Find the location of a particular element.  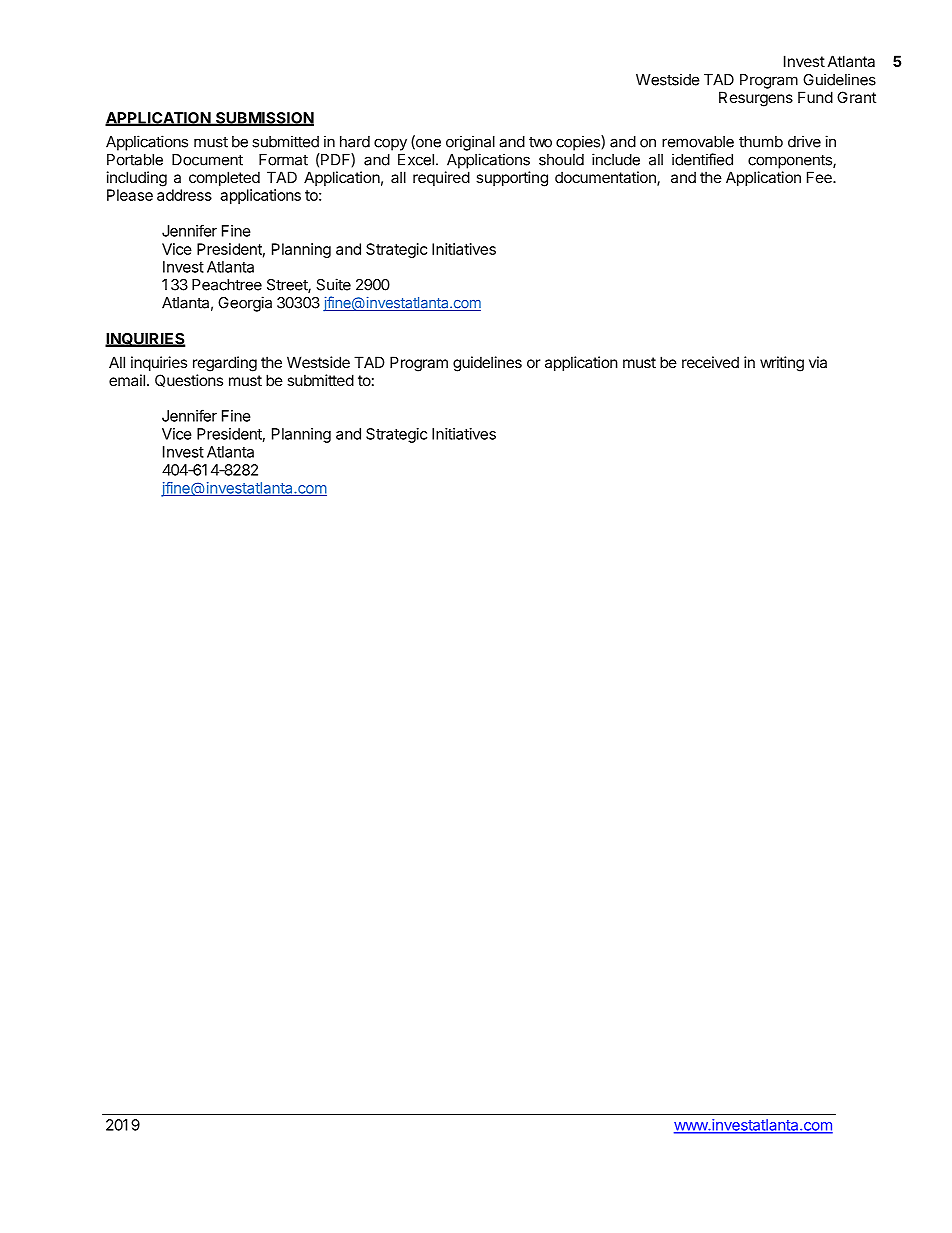

Fund is located at coordinates (815, 97).
